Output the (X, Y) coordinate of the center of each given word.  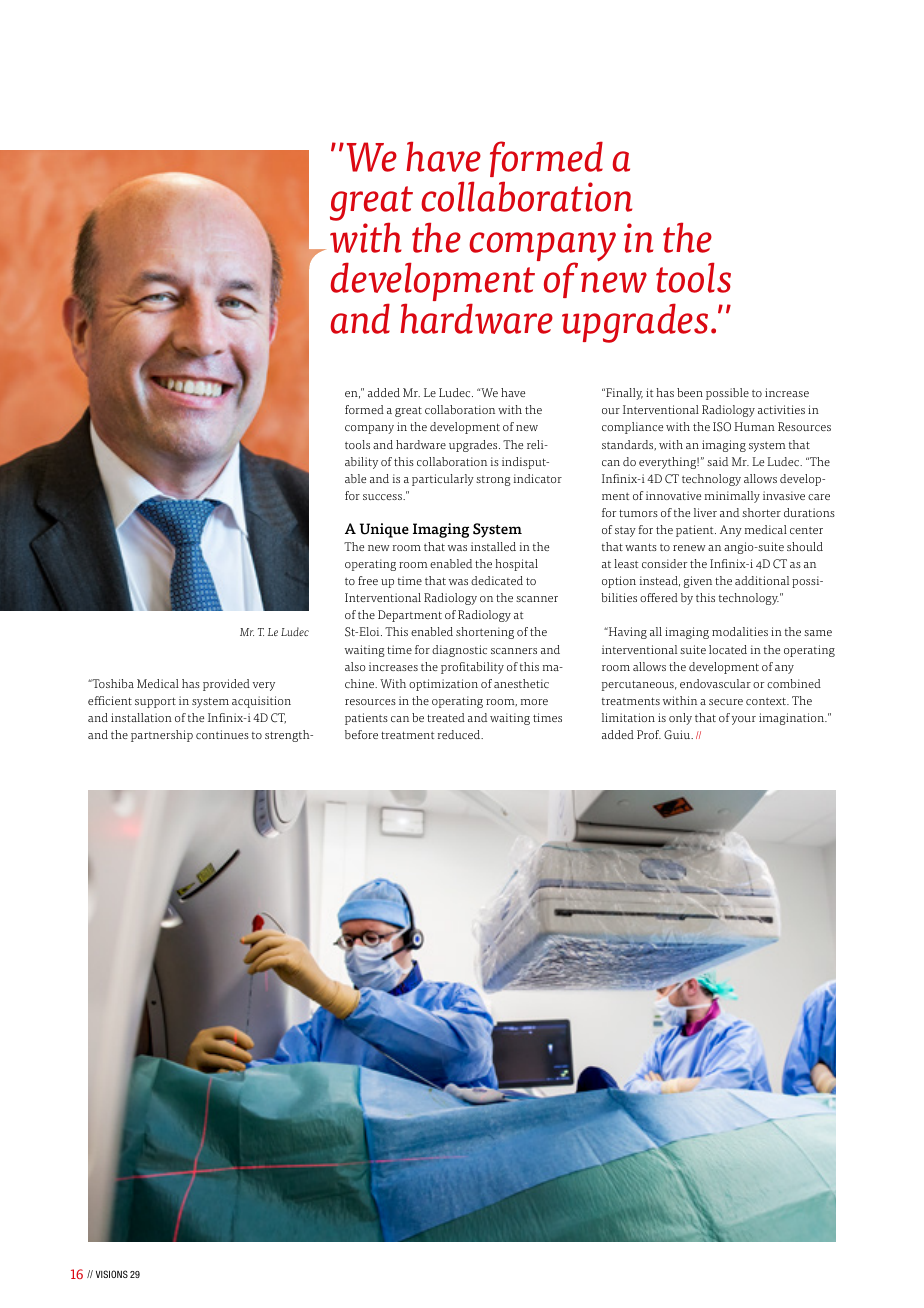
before (361, 734)
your (744, 720)
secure (726, 702)
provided (226, 685)
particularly (443, 480)
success (383, 497)
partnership (162, 736)
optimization (443, 685)
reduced (460, 734)
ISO (722, 427)
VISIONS (112, 1274)
